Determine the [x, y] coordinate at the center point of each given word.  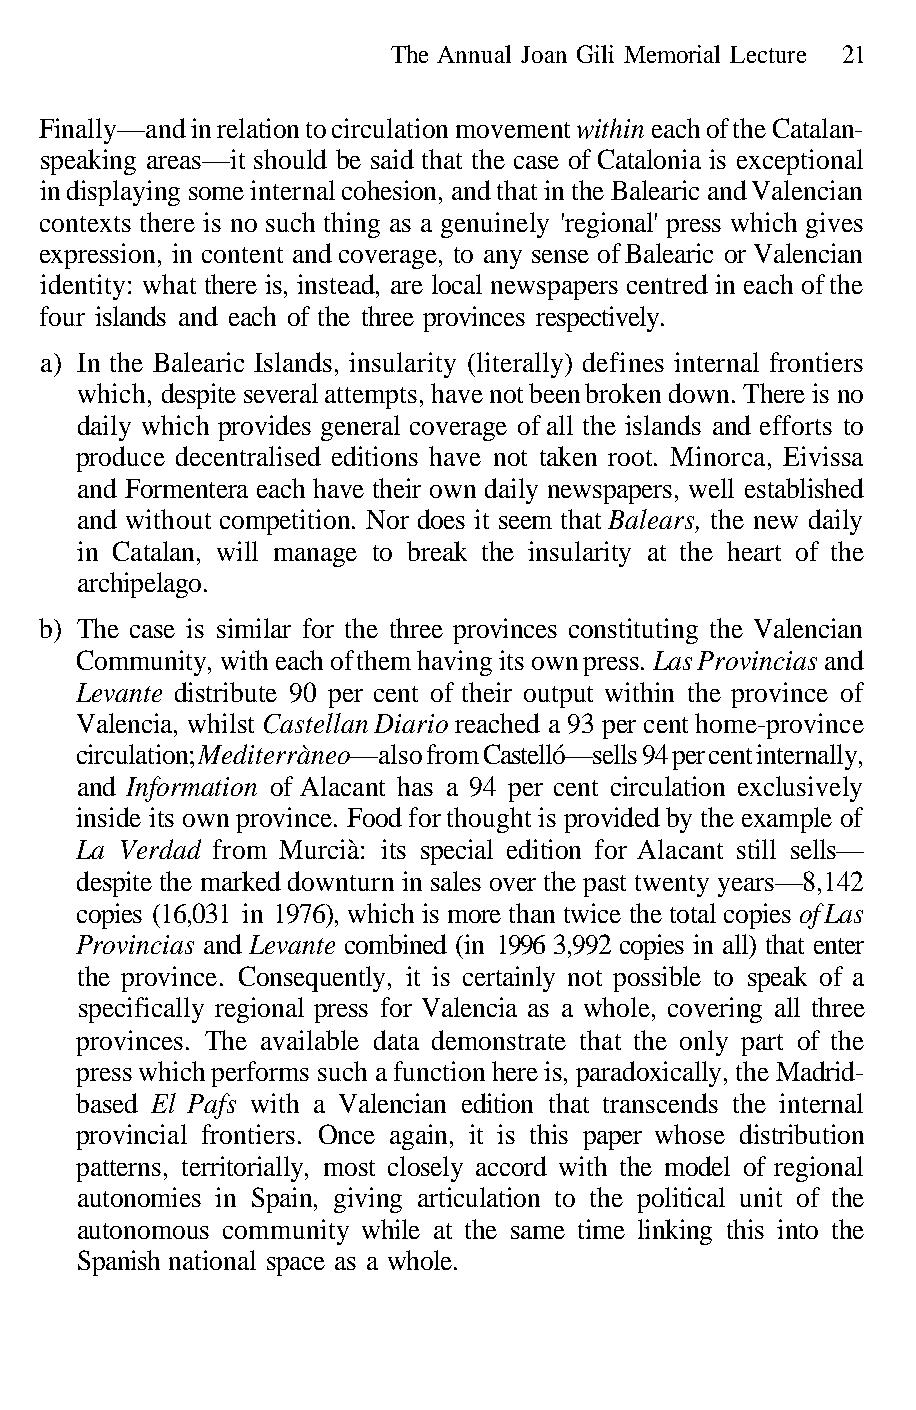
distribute [226, 692]
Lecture [768, 54]
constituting [633, 631]
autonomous [143, 1231]
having [454, 663]
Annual [474, 54]
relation [258, 128]
